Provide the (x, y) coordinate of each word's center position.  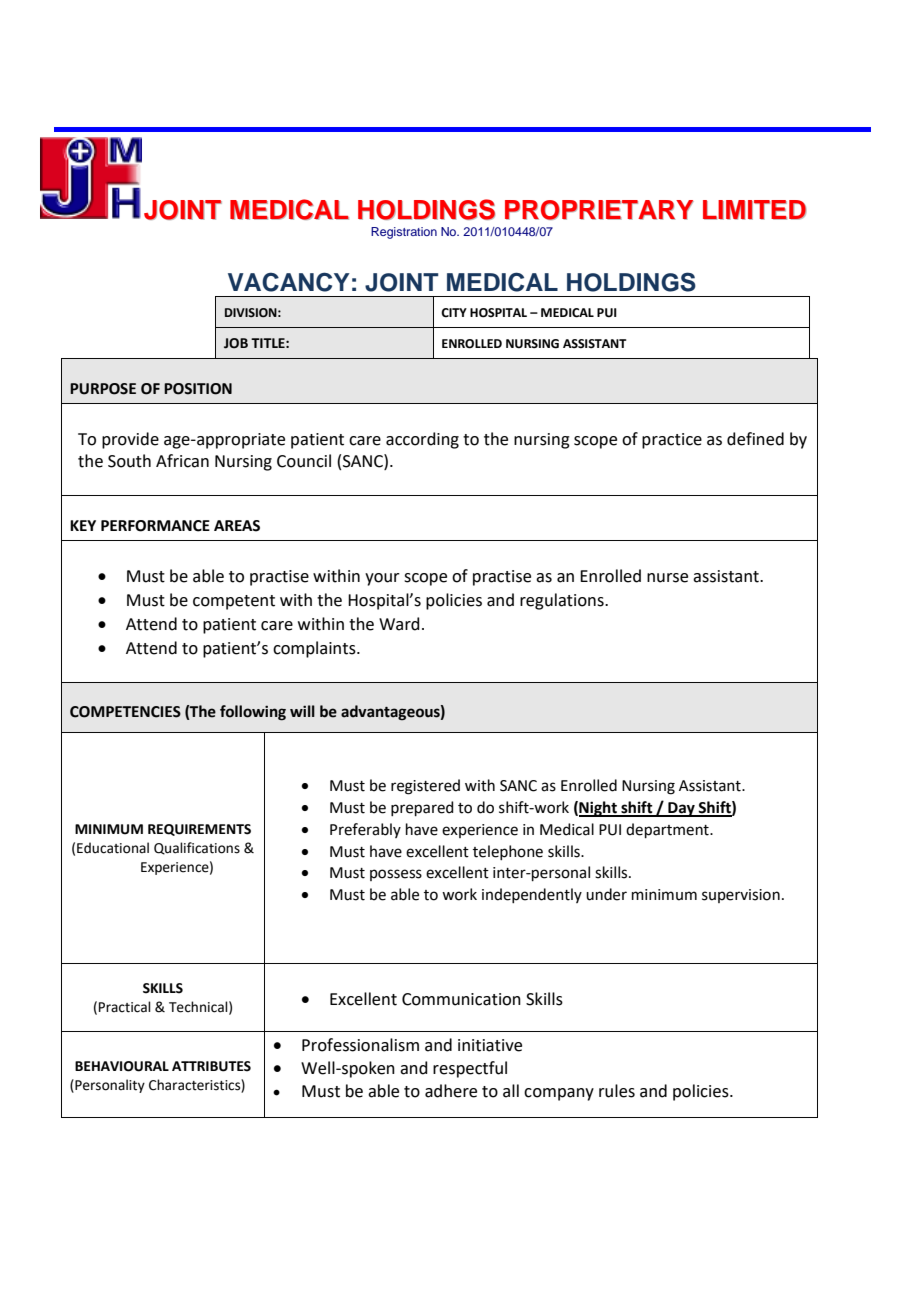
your (382, 579)
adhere (451, 1091)
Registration (404, 233)
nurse (667, 578)
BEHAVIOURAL (122, 1066)
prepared (422, 808)
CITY (454, 313)
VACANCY (289, 282)
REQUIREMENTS (199, 830)
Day (681, 809)
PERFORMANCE (155, 526)
